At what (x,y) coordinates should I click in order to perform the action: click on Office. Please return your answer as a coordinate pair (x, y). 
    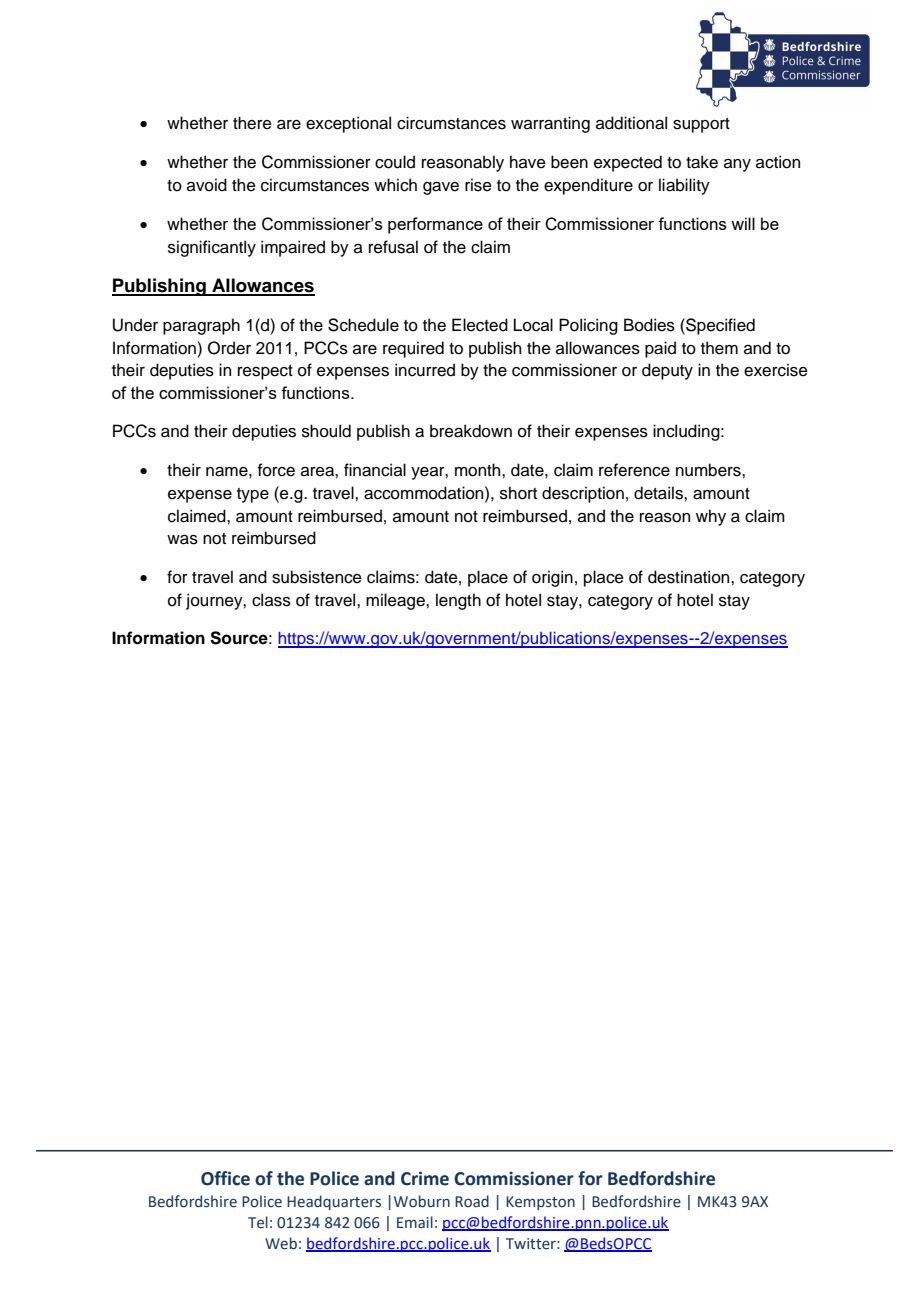
    Looking at the image, I should click on (225, 1178).
